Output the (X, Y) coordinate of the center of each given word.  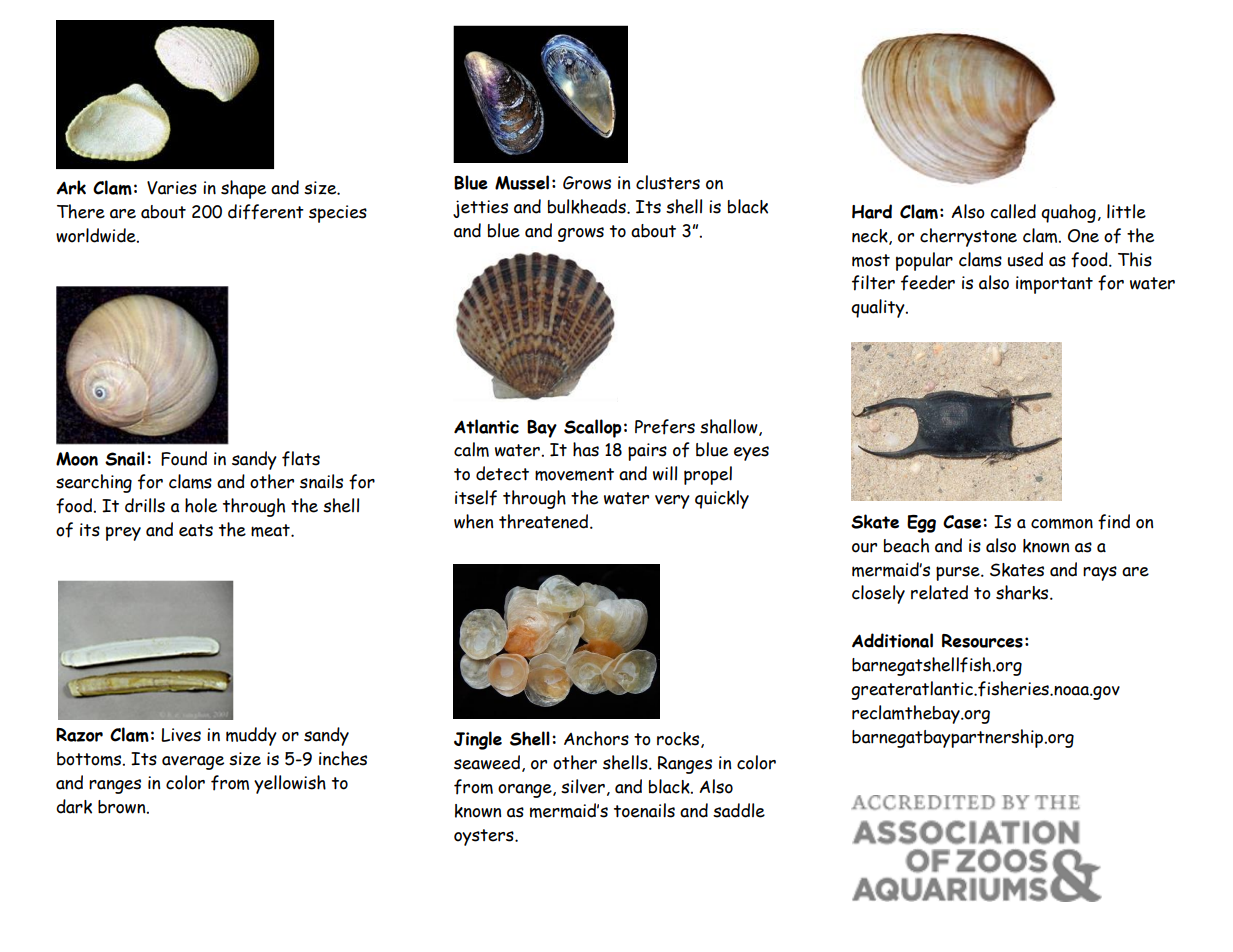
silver (583, 786)
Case (963, 522)
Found (184, 458)
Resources (982, 641)
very (672, 502)
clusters (668, 182)
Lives (181, 735)
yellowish (290, 784)
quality (879, 308)
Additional (892, 640)
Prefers (665, 427)
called (1013, 211)
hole (201, 505)
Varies (172, 188)
